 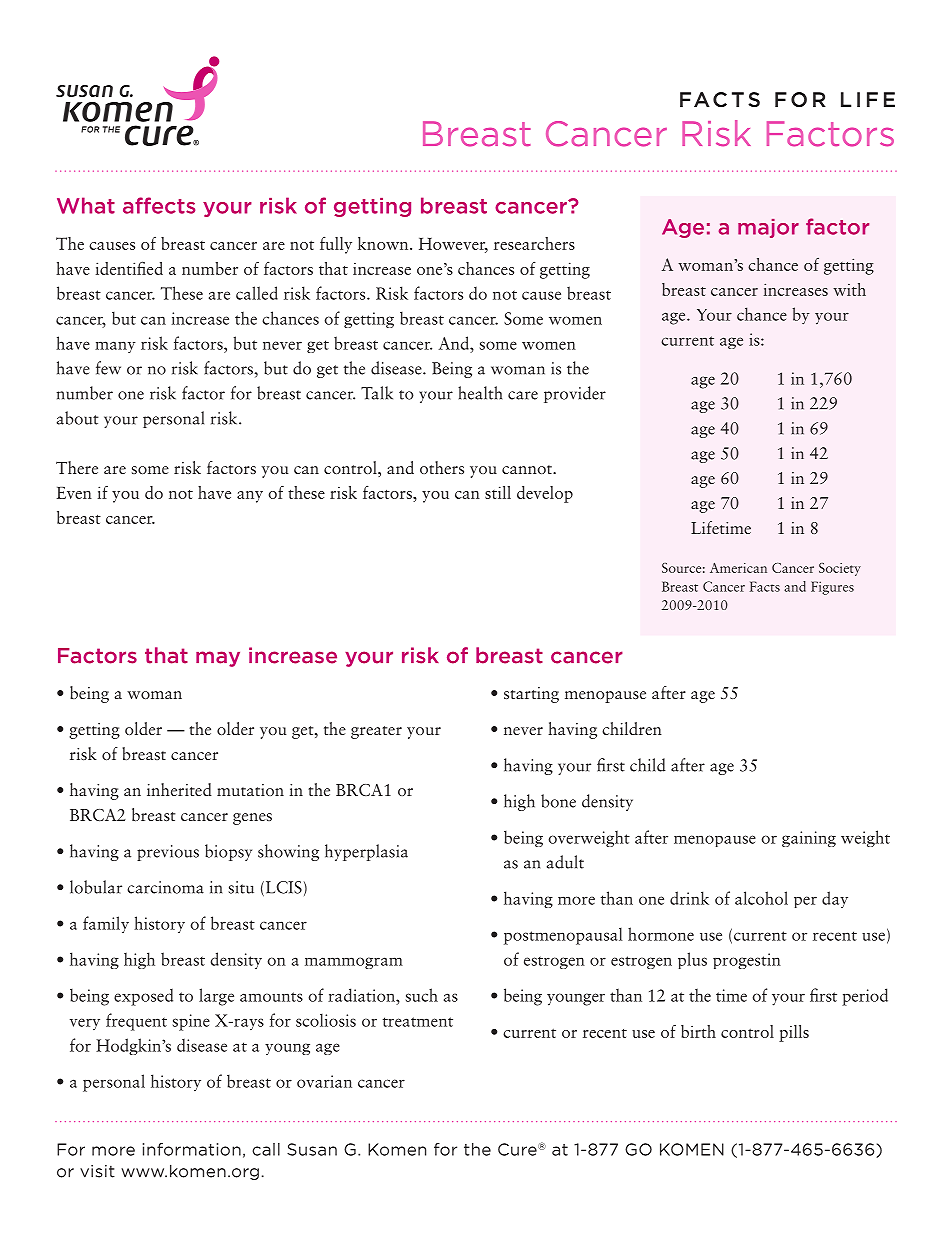 I want to click on However, so click(x=453, y=245).
